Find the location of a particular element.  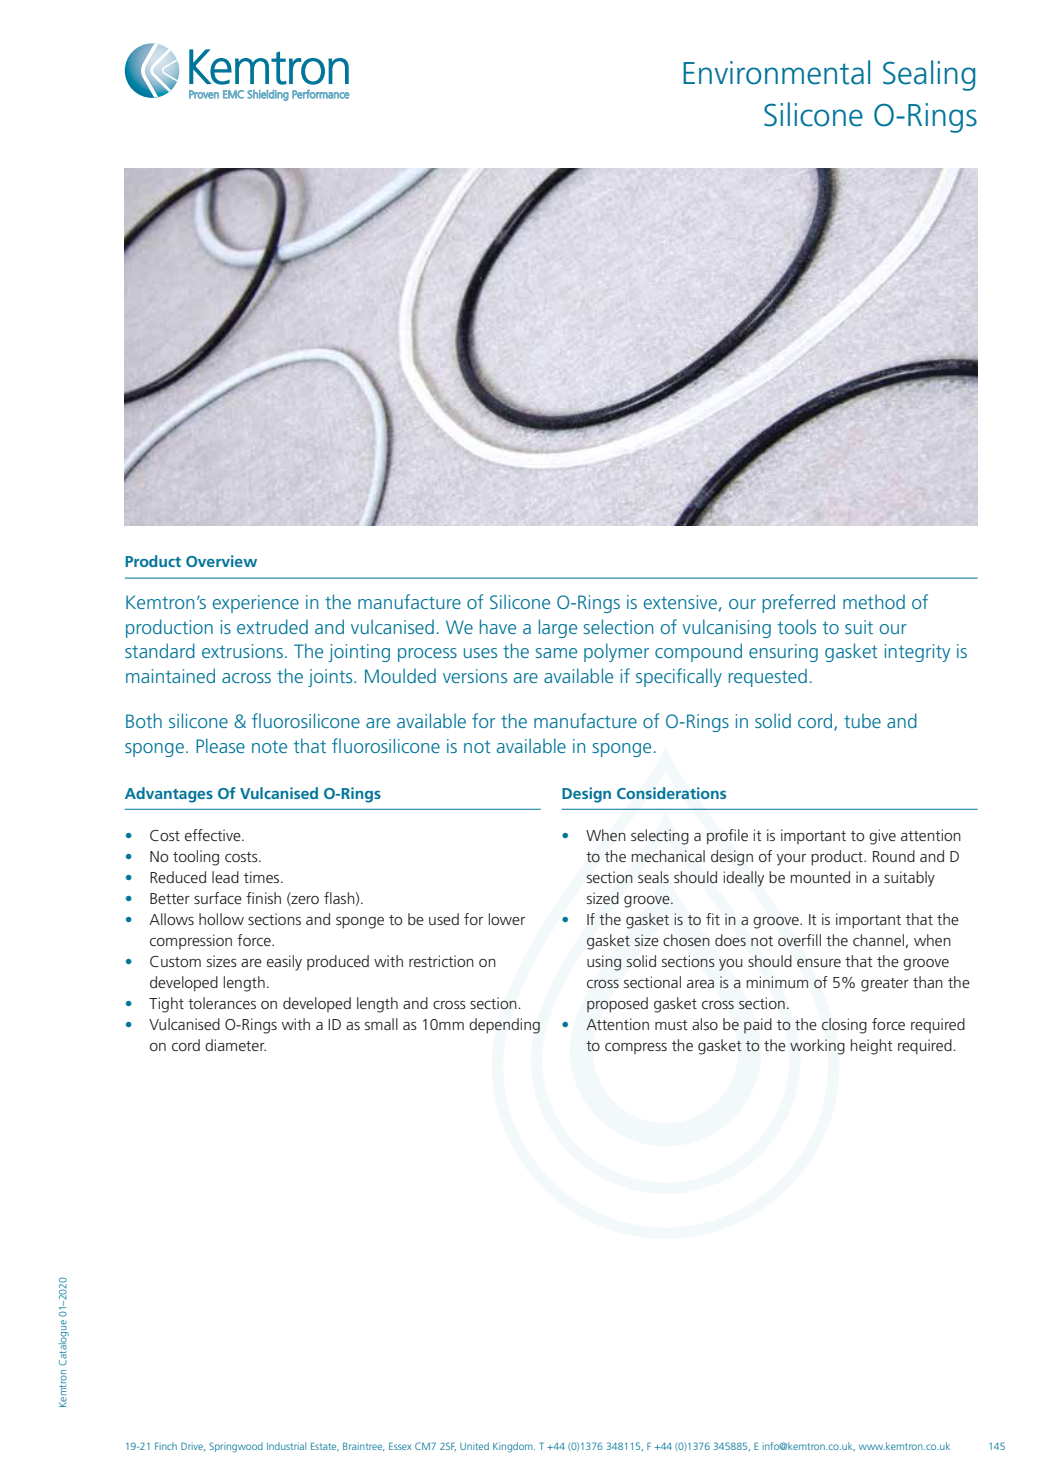

method is located at coordinates (874, 601).
